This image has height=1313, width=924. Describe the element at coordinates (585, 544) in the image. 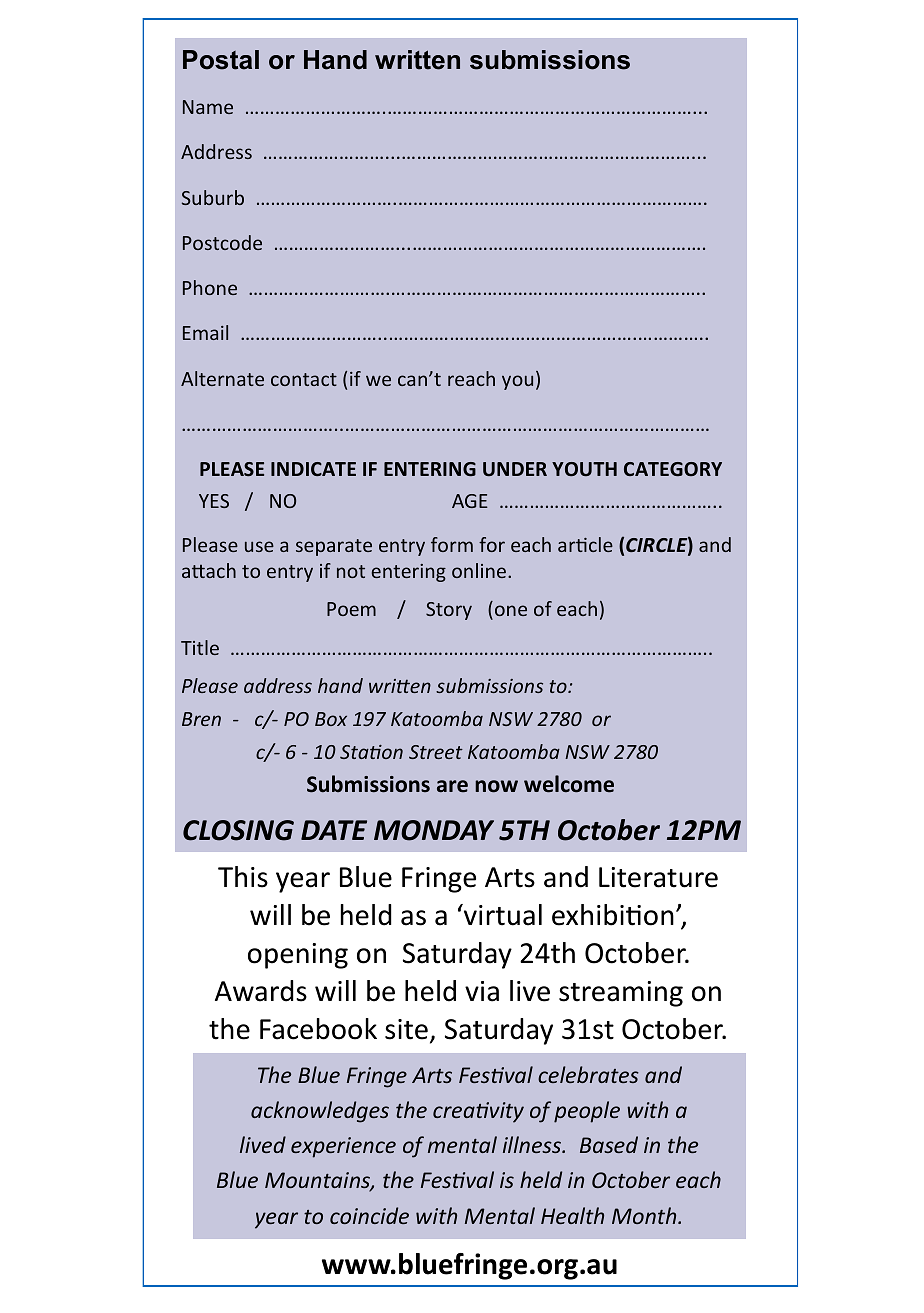

I see `article` at that location.
